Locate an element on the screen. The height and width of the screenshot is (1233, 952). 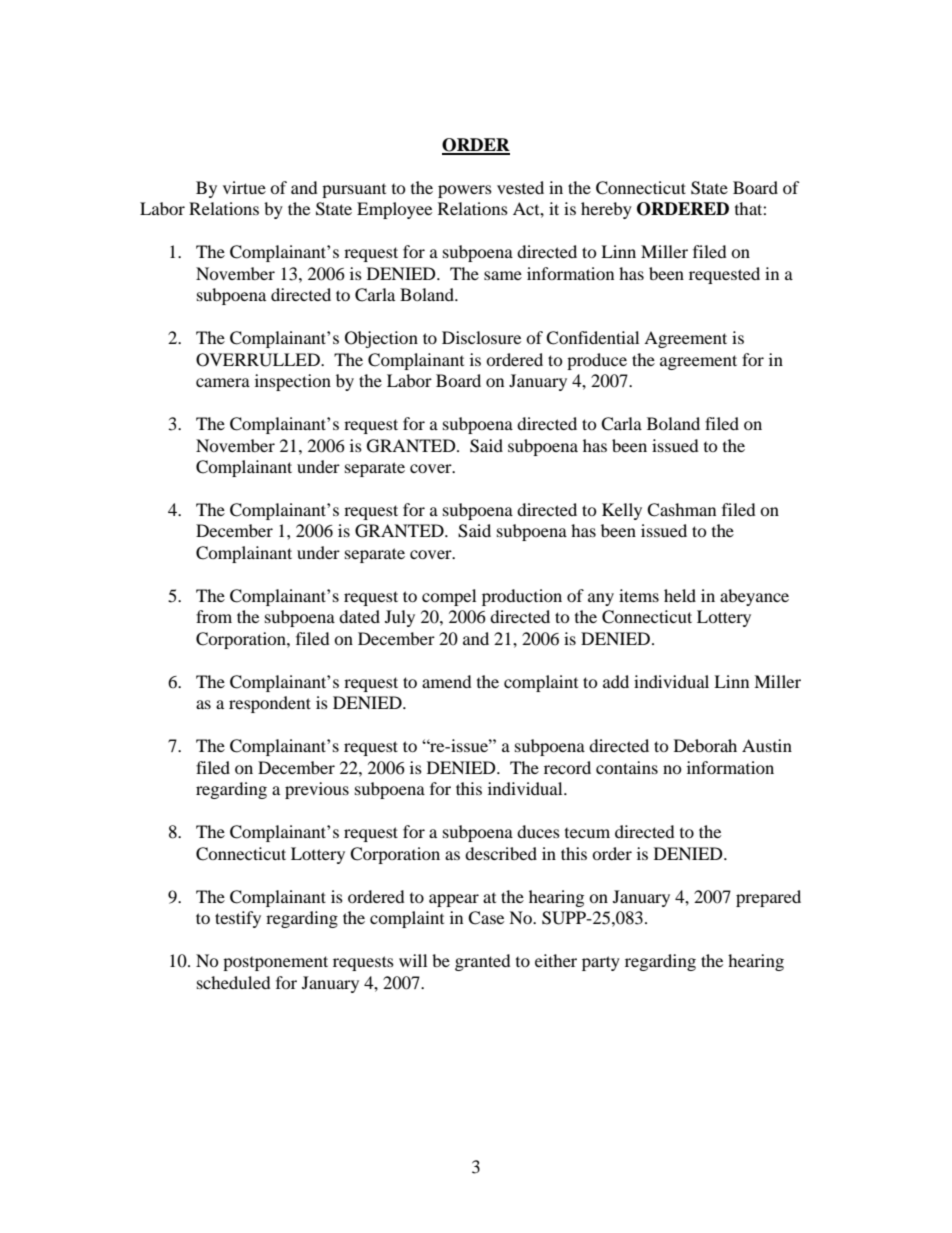
production is located at coordinates (522, 597).
